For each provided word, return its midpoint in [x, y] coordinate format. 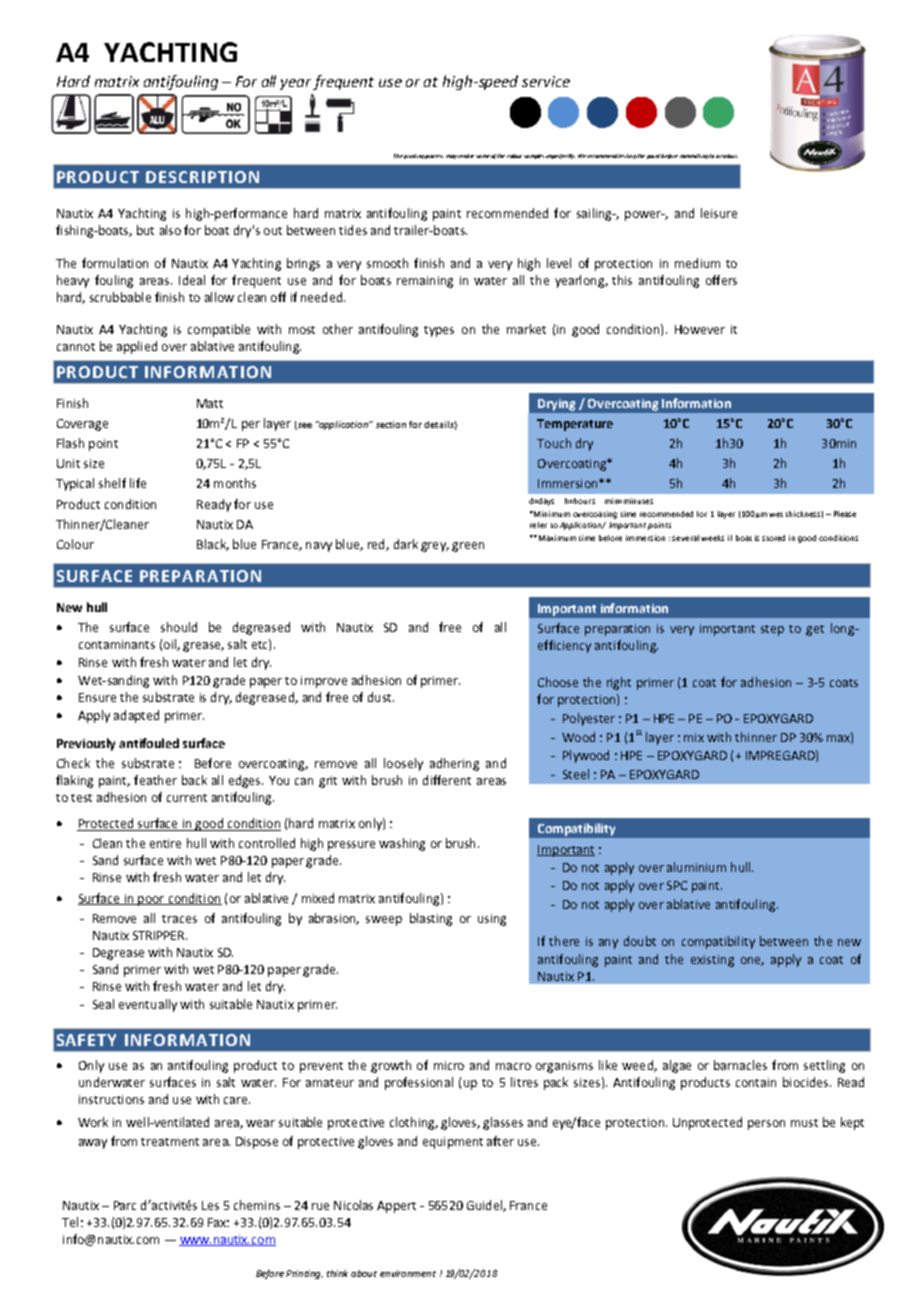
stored [773, 538]
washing [402, 844]
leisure [719, 213]
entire [165, 843]
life [138, 483]
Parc [125, 1205]
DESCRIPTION [202, 177]
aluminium [696, 867]
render [466, 156]
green [468, 547]
